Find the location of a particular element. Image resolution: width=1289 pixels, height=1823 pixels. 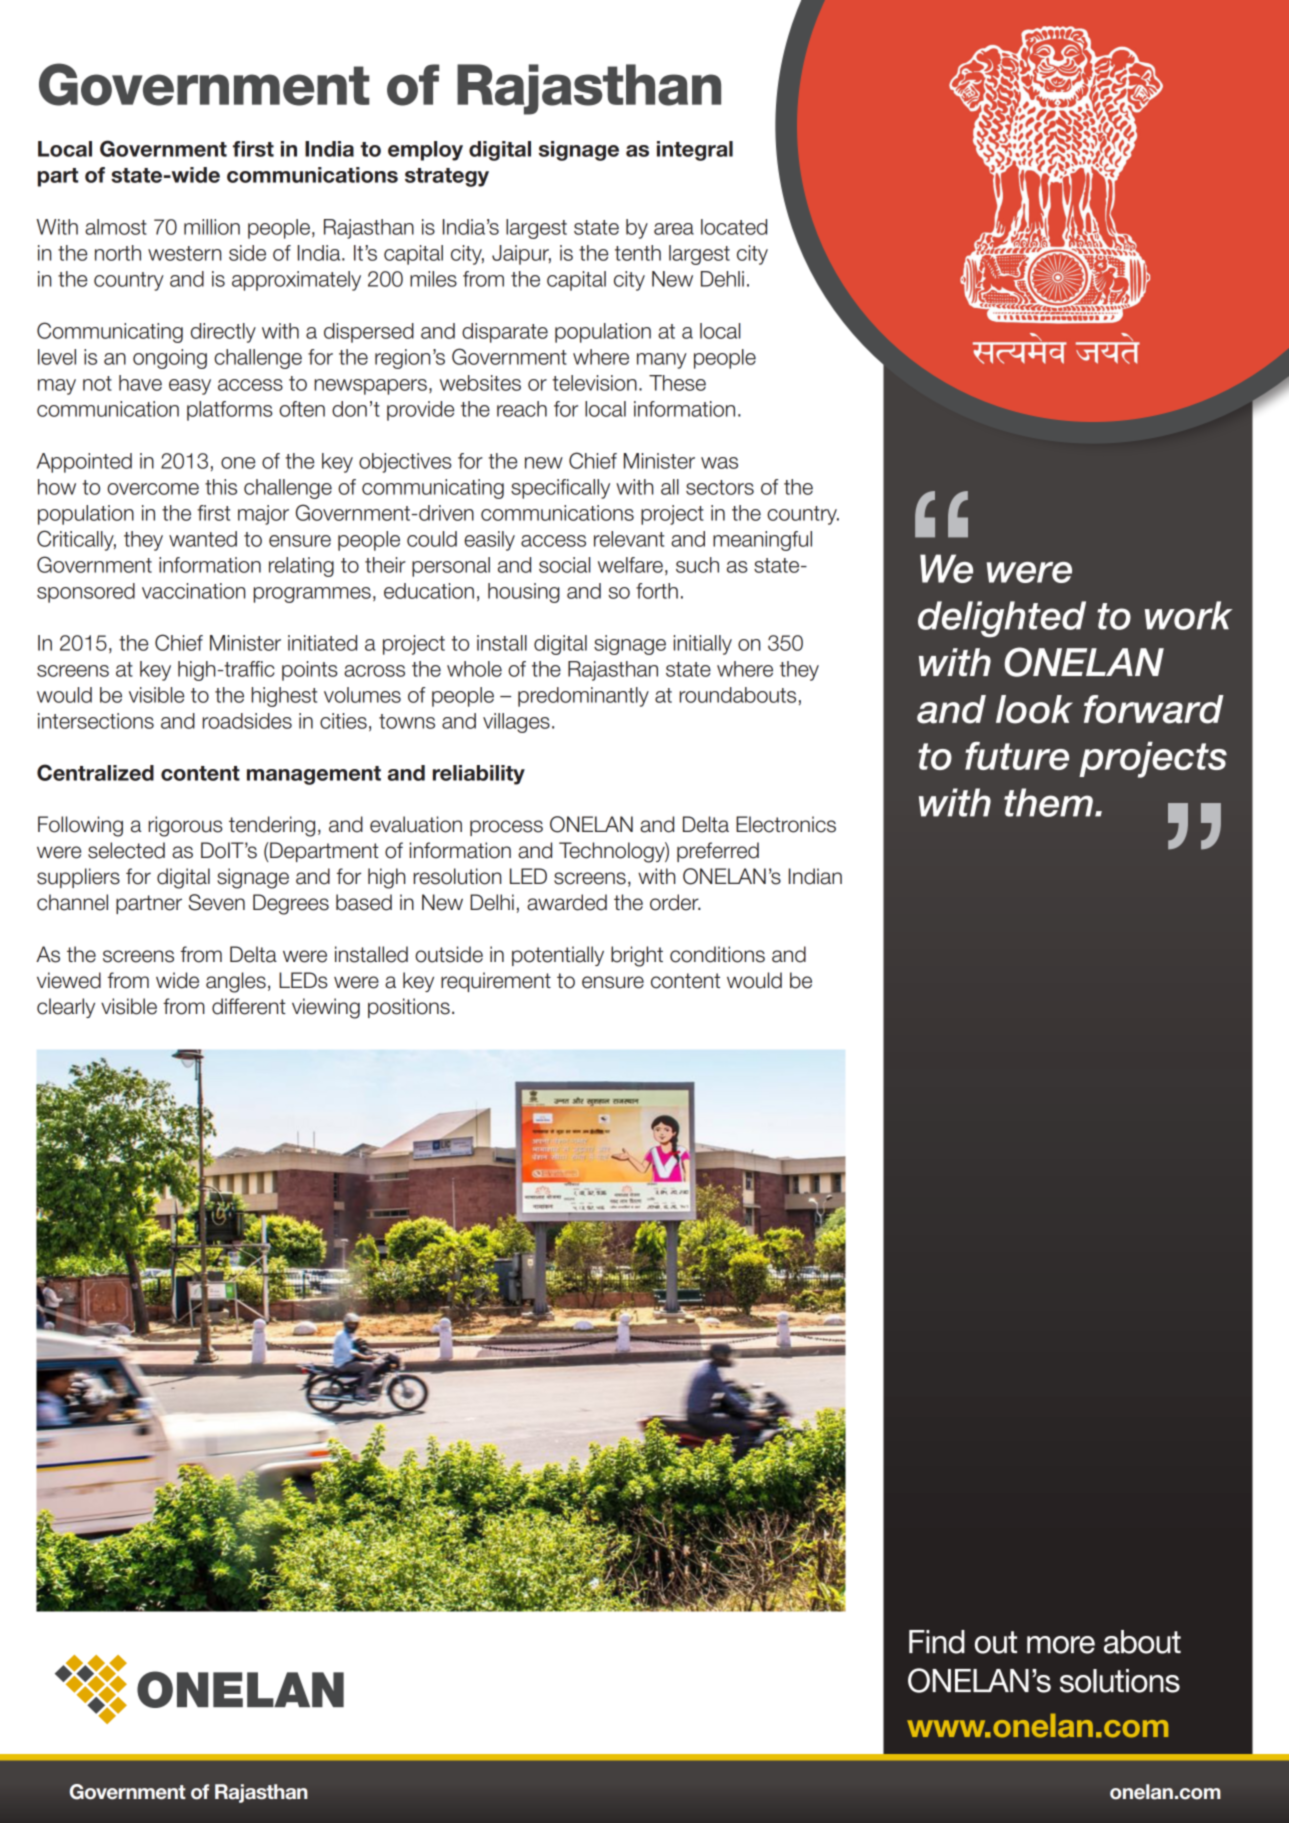

million is located at coordinates (212, 227).
